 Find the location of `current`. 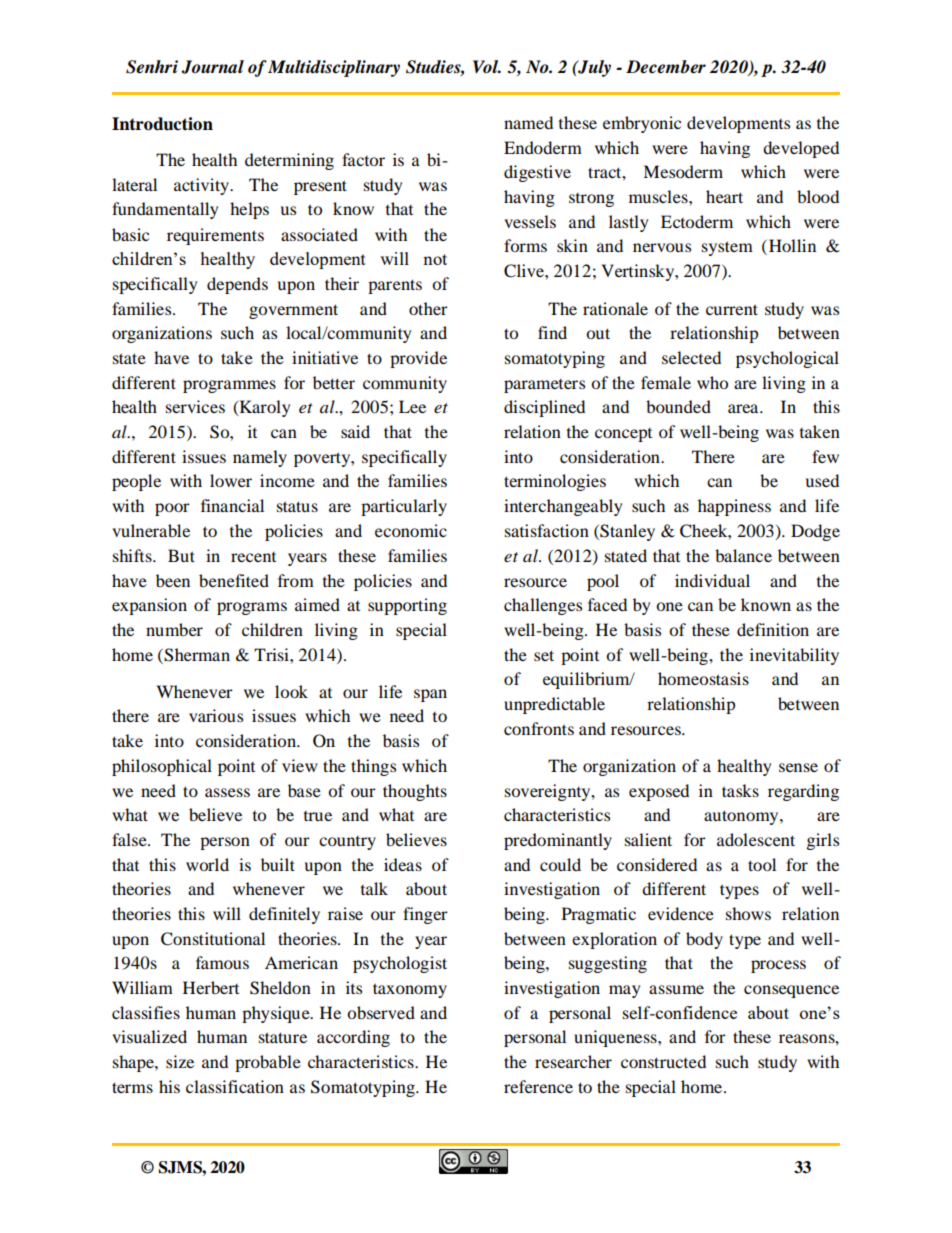

current is located at coordinates (732, 309).
